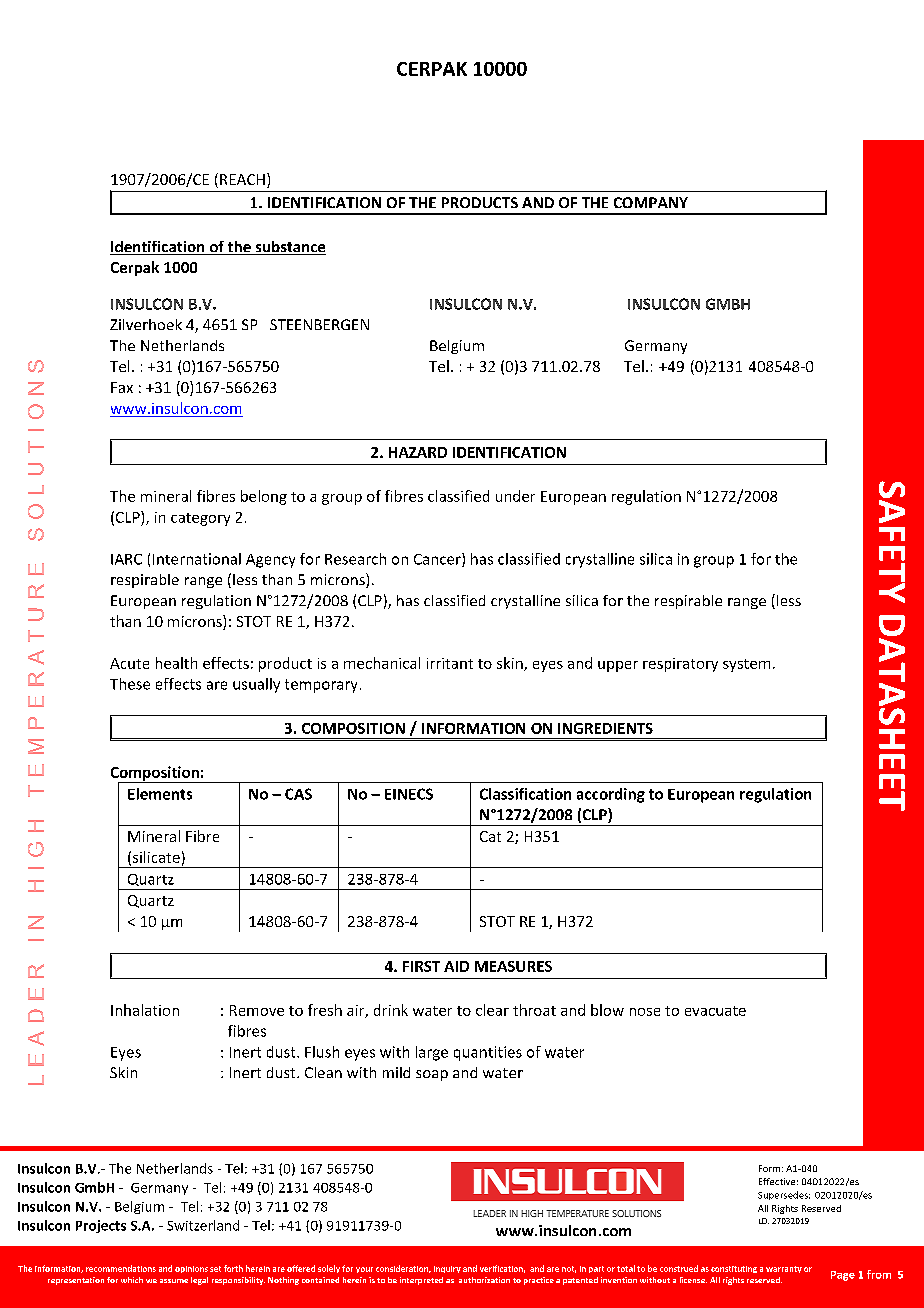 This document has width=924, height=1308. I want to click on opinions, so click(191, 1269).
